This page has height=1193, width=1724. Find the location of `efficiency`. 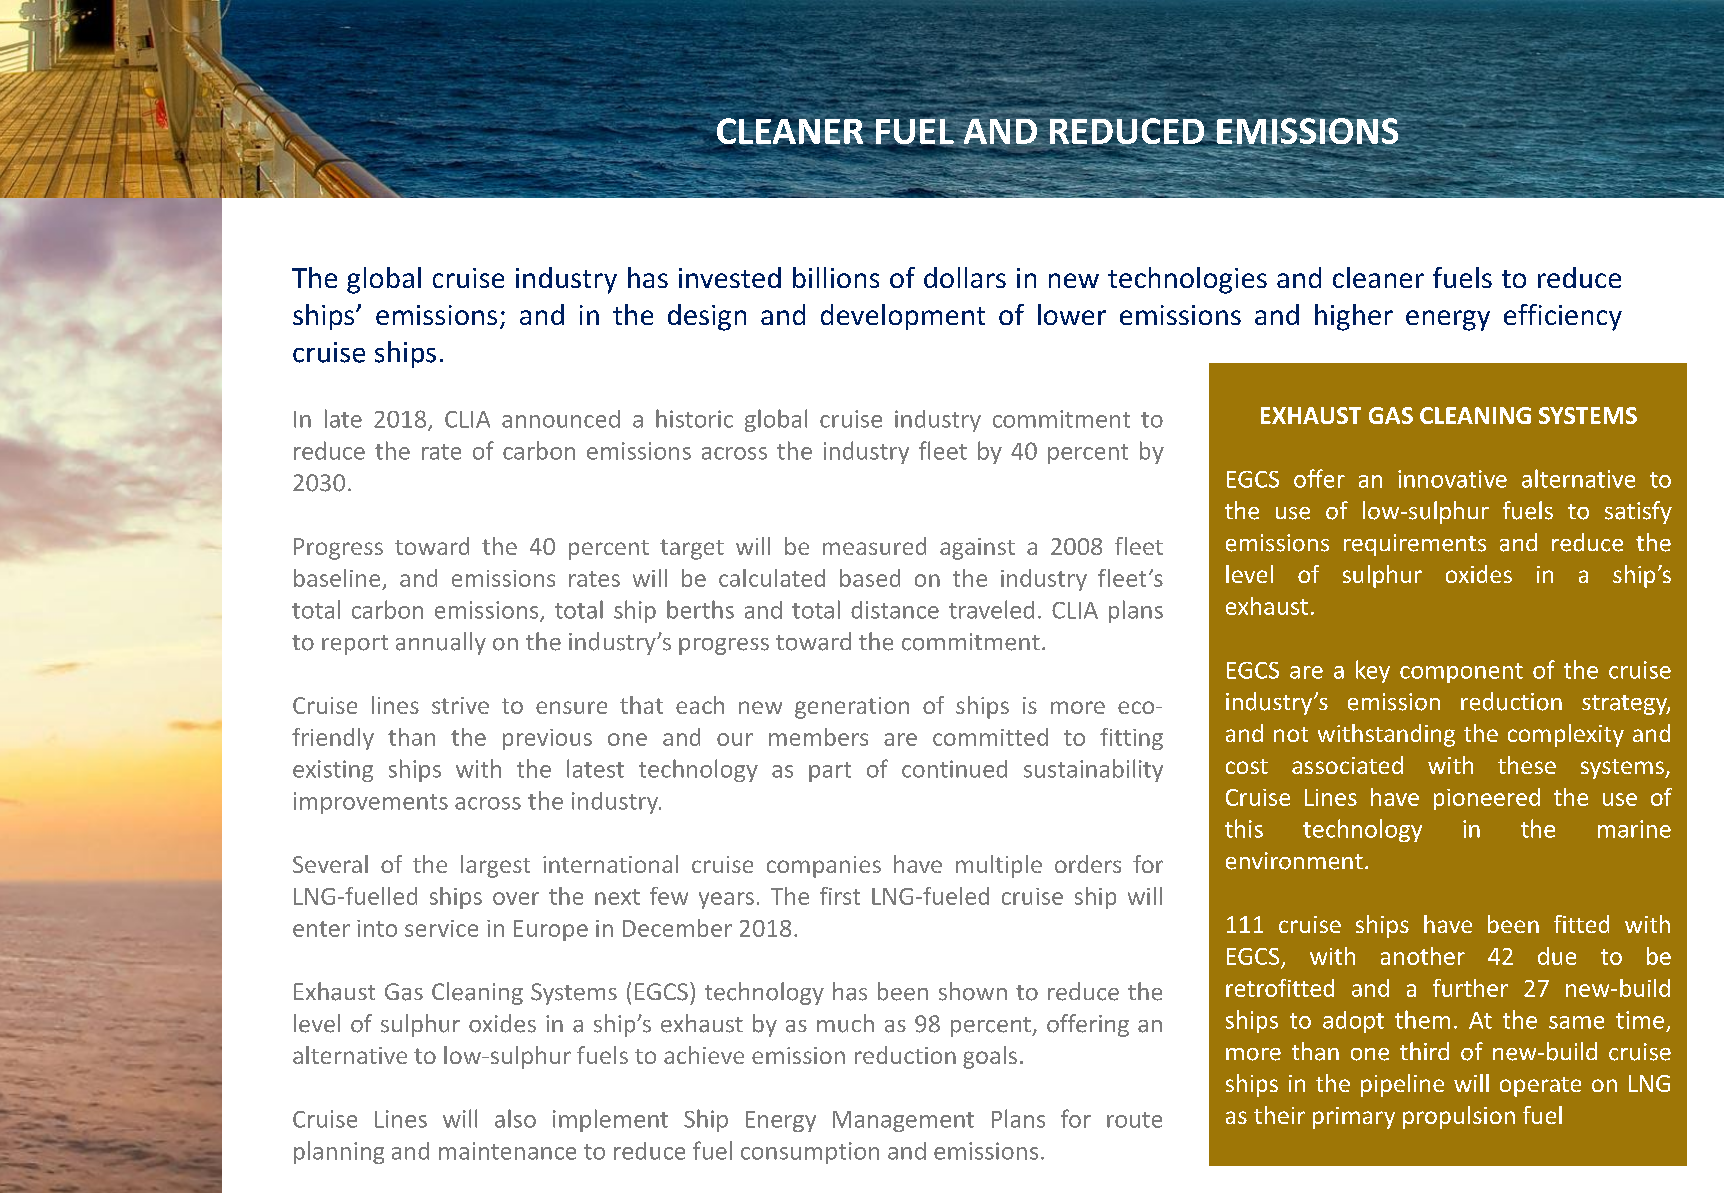

efficiency is located at coordinates (1563, 317).
